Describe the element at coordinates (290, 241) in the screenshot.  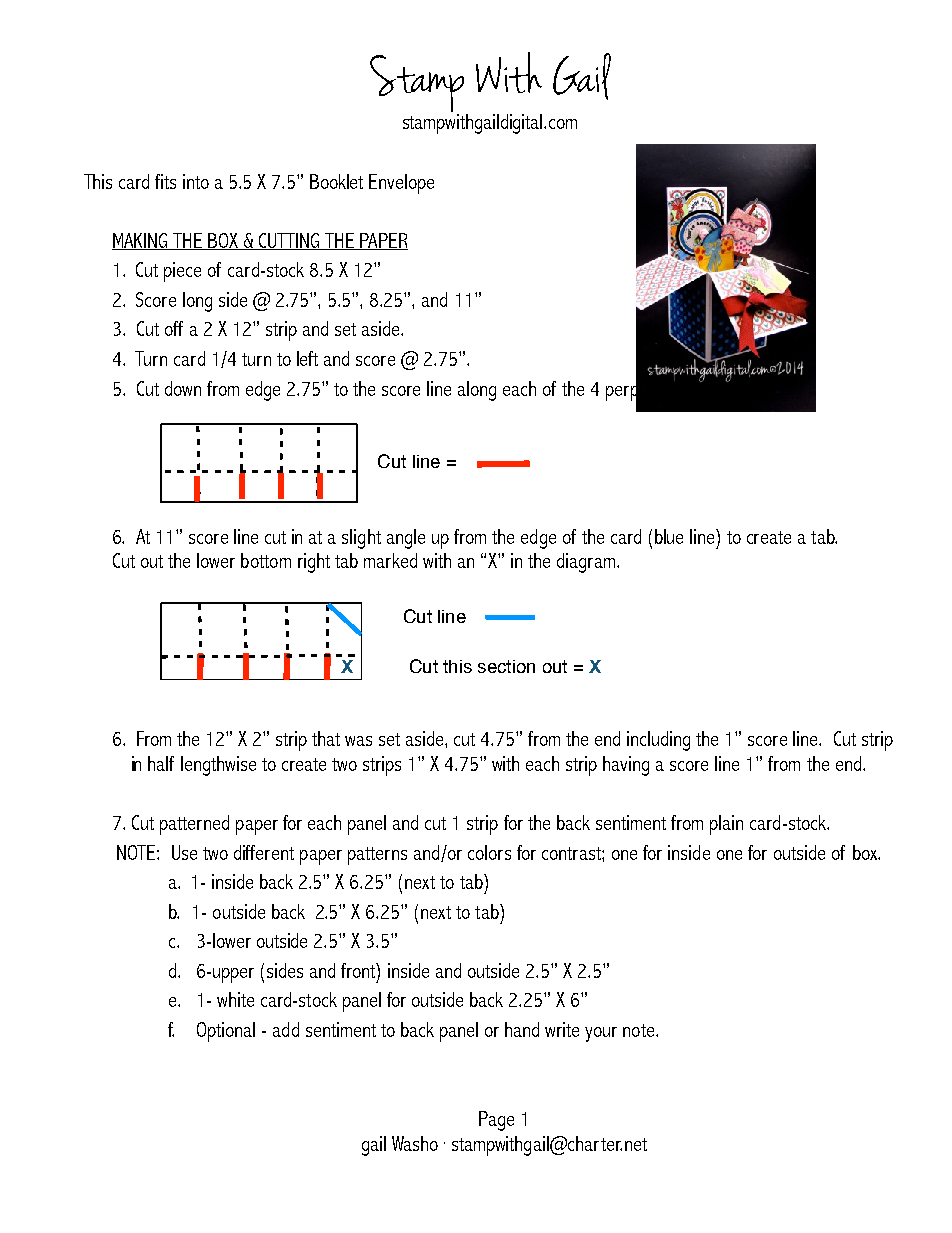
I see `CUTTING` at that location.
